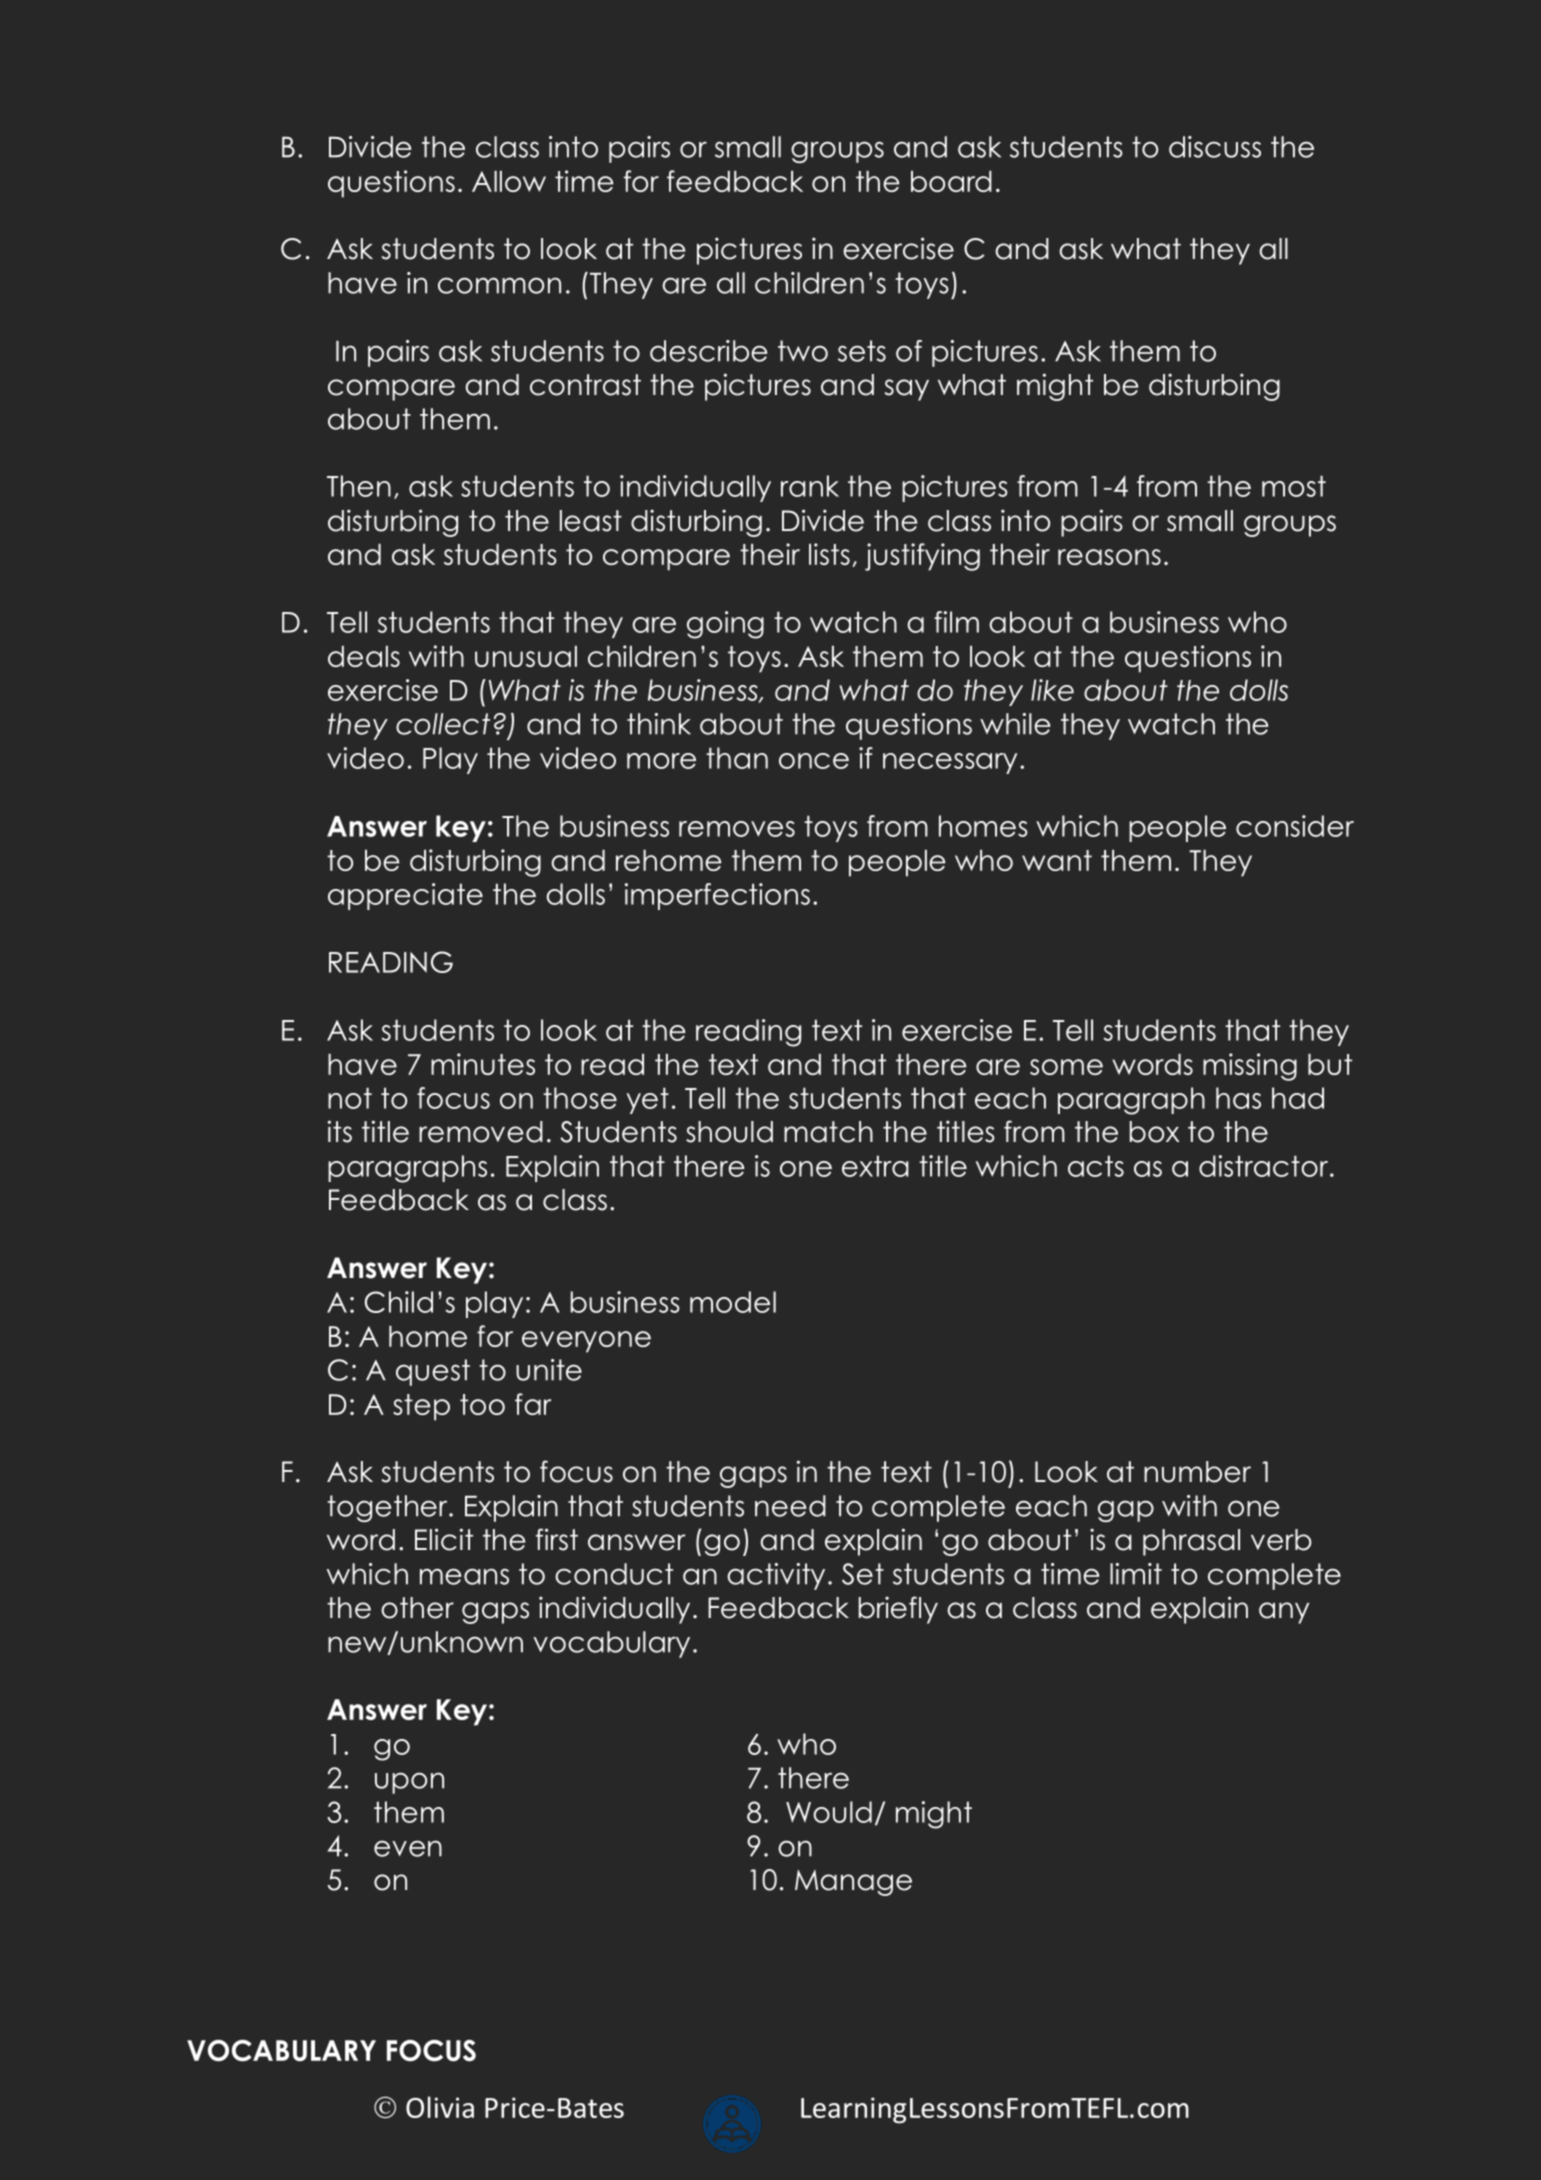 This screenshot has height=2180, width=1541. I want to click on number, so click(1197, 1472).
